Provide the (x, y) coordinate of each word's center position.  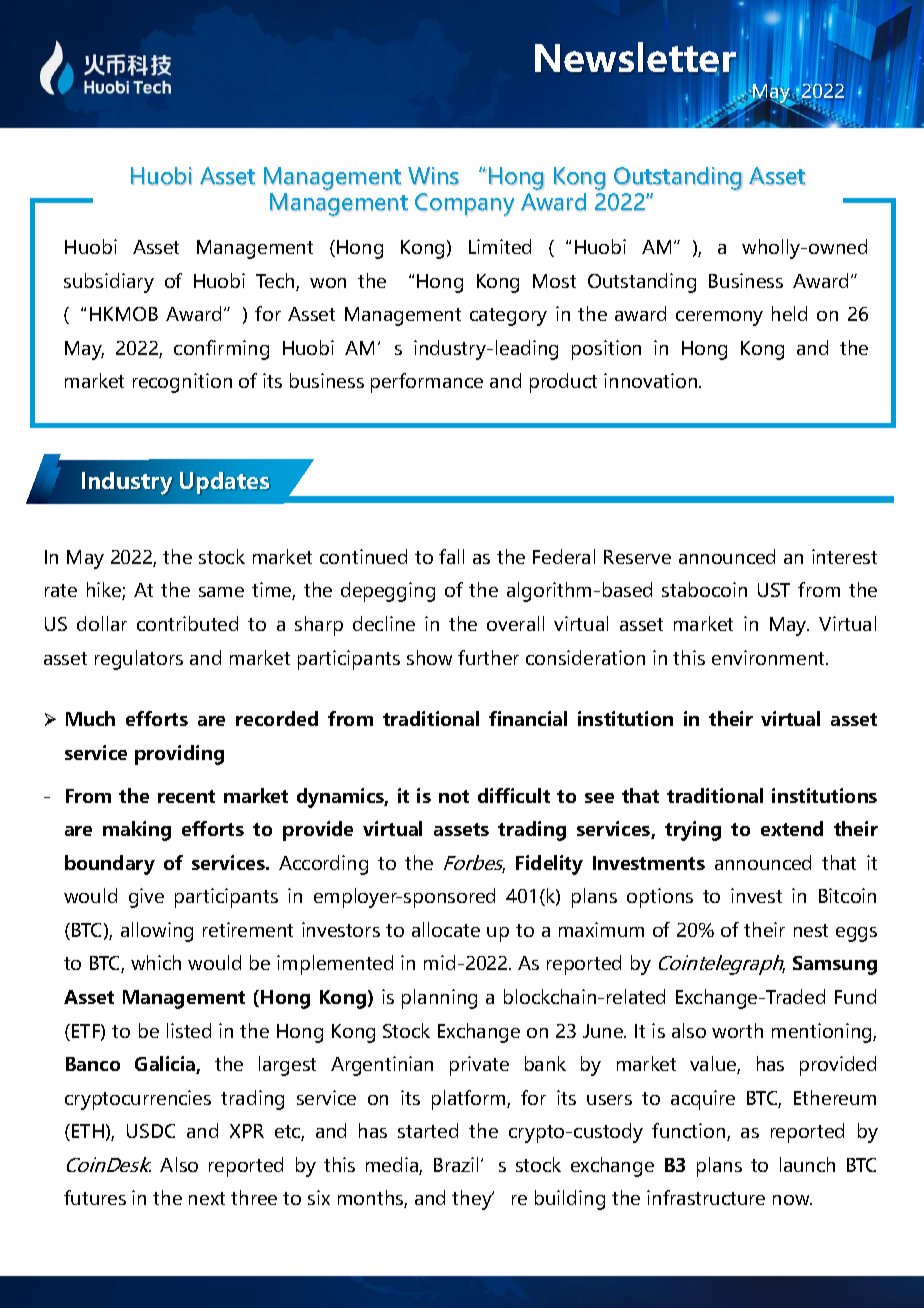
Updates (224, 483)
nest (811, 930)
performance (427, 383)
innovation (652, 380)
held (789, 313)
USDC (151, 1131)
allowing (157, 932)
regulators (139, 660)
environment (769, 657)
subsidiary (109, 283)
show (429, 657)
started (428, 1130)
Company (464, 204)
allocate (446, 929)
